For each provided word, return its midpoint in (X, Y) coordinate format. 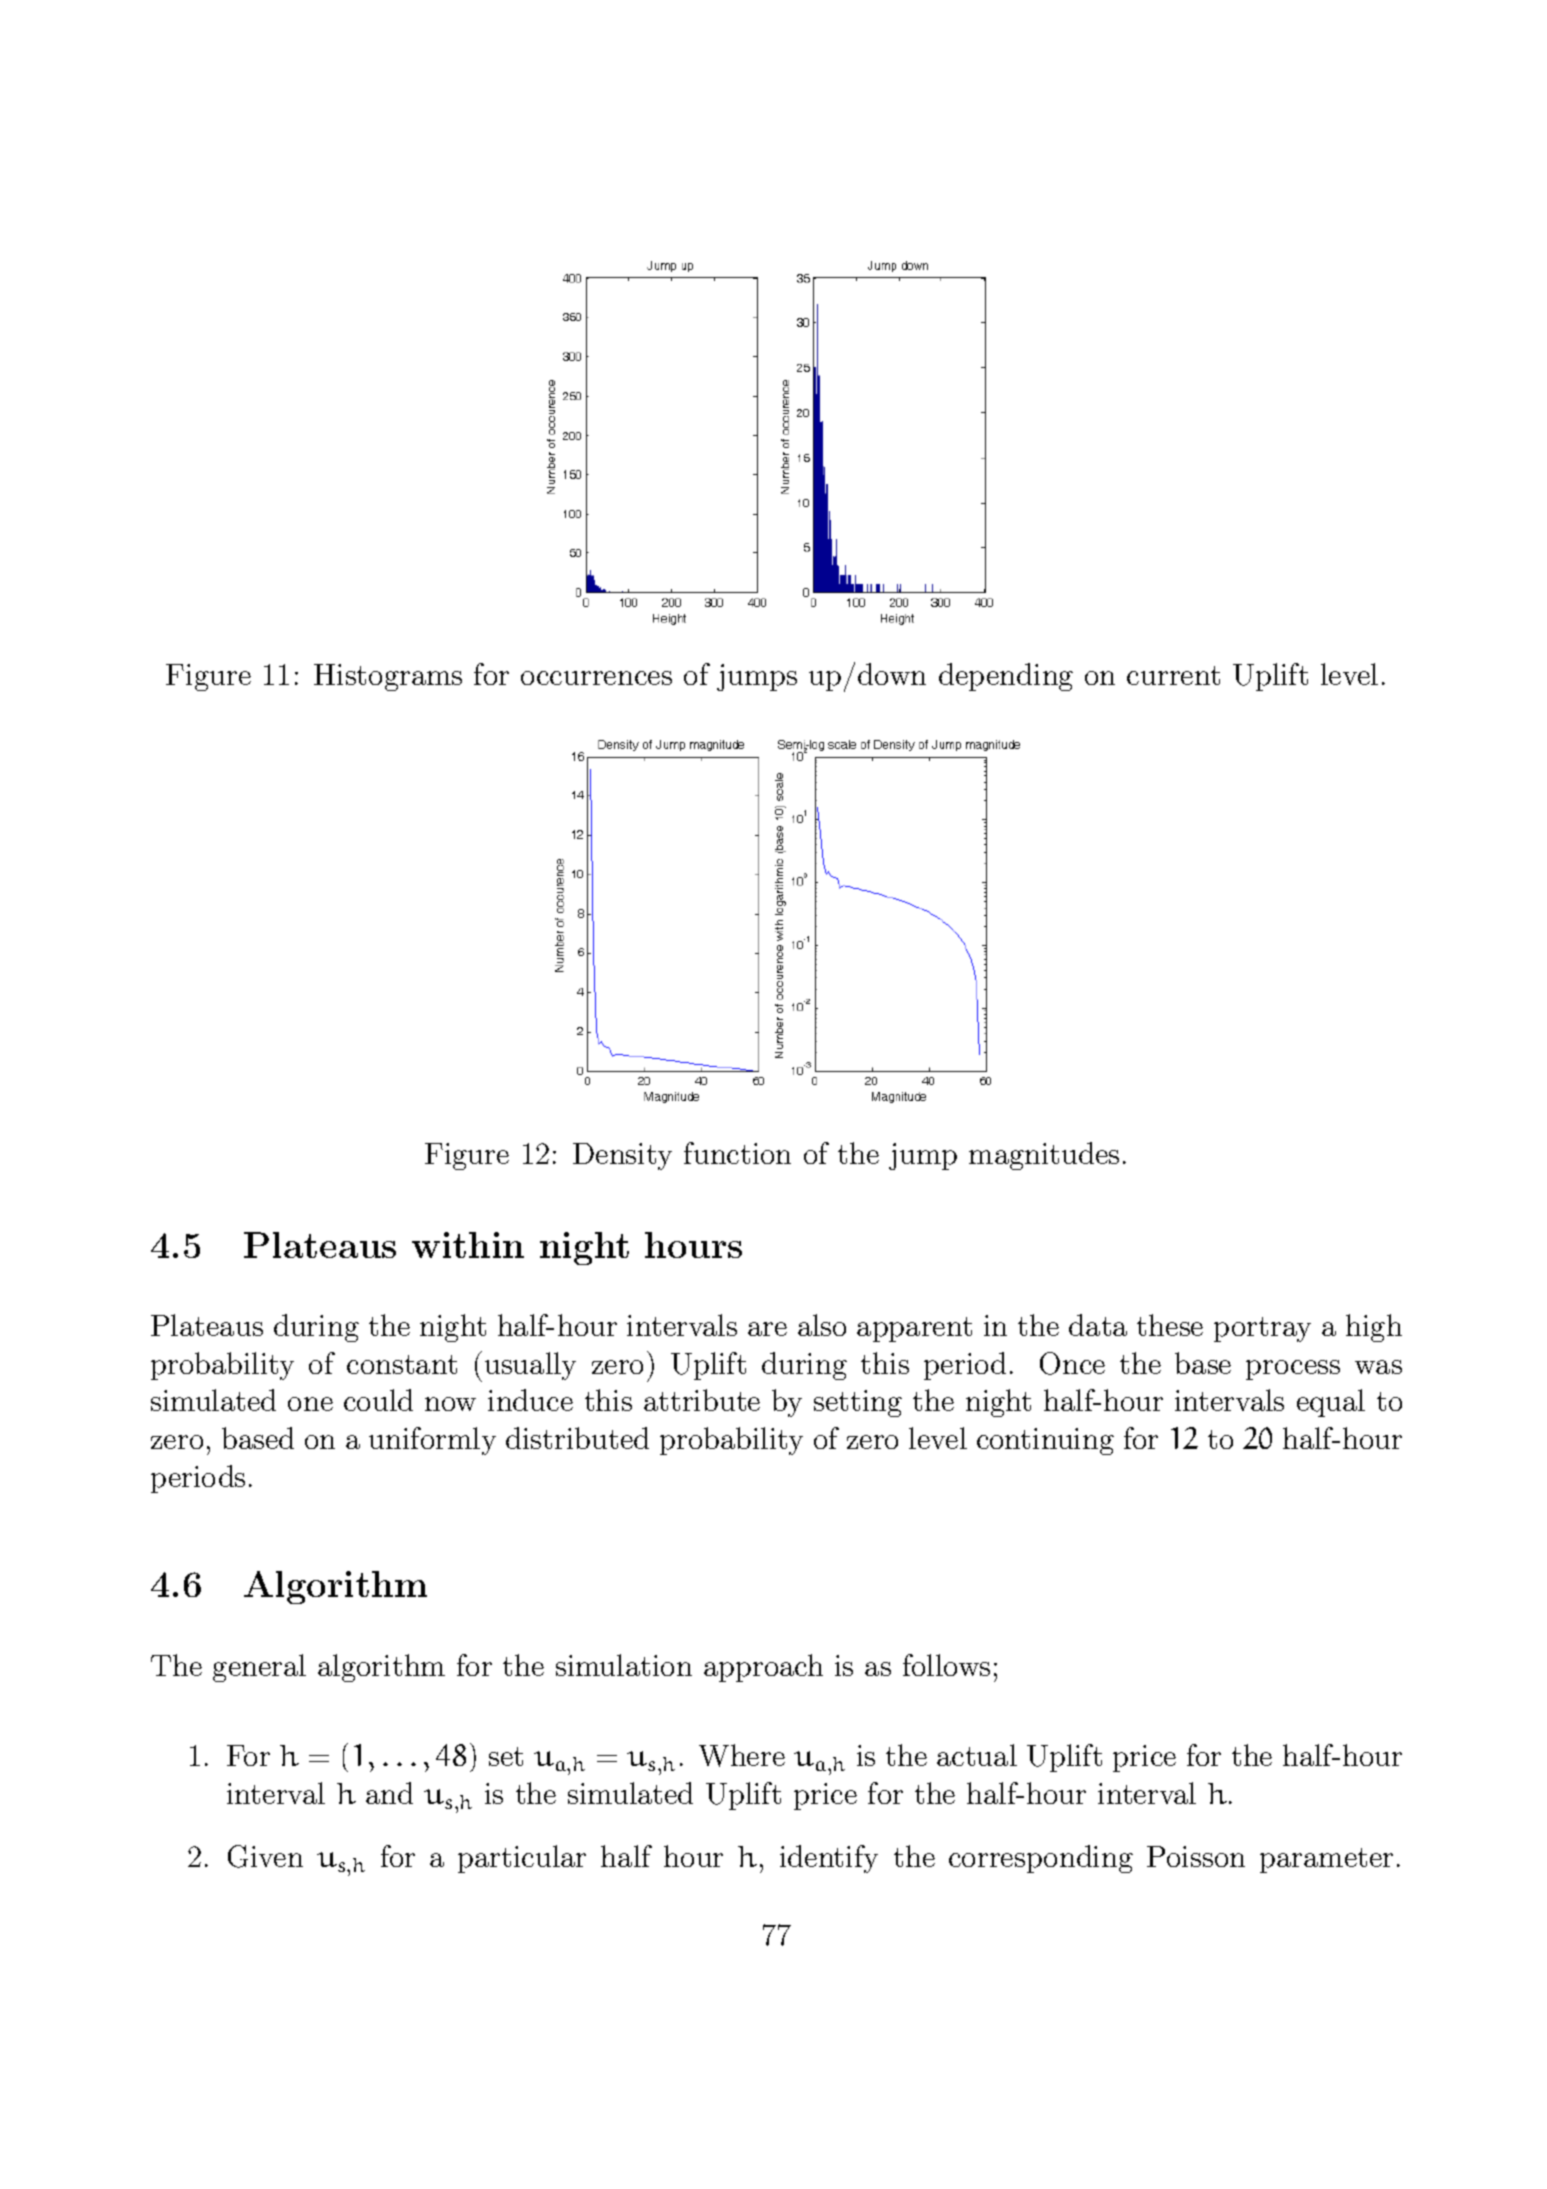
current (1173, 675)
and (389, 1793)
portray (1262, 1329)
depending (1006, 677)
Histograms (388, 677)
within (468, 1245)
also (822, 1325)
